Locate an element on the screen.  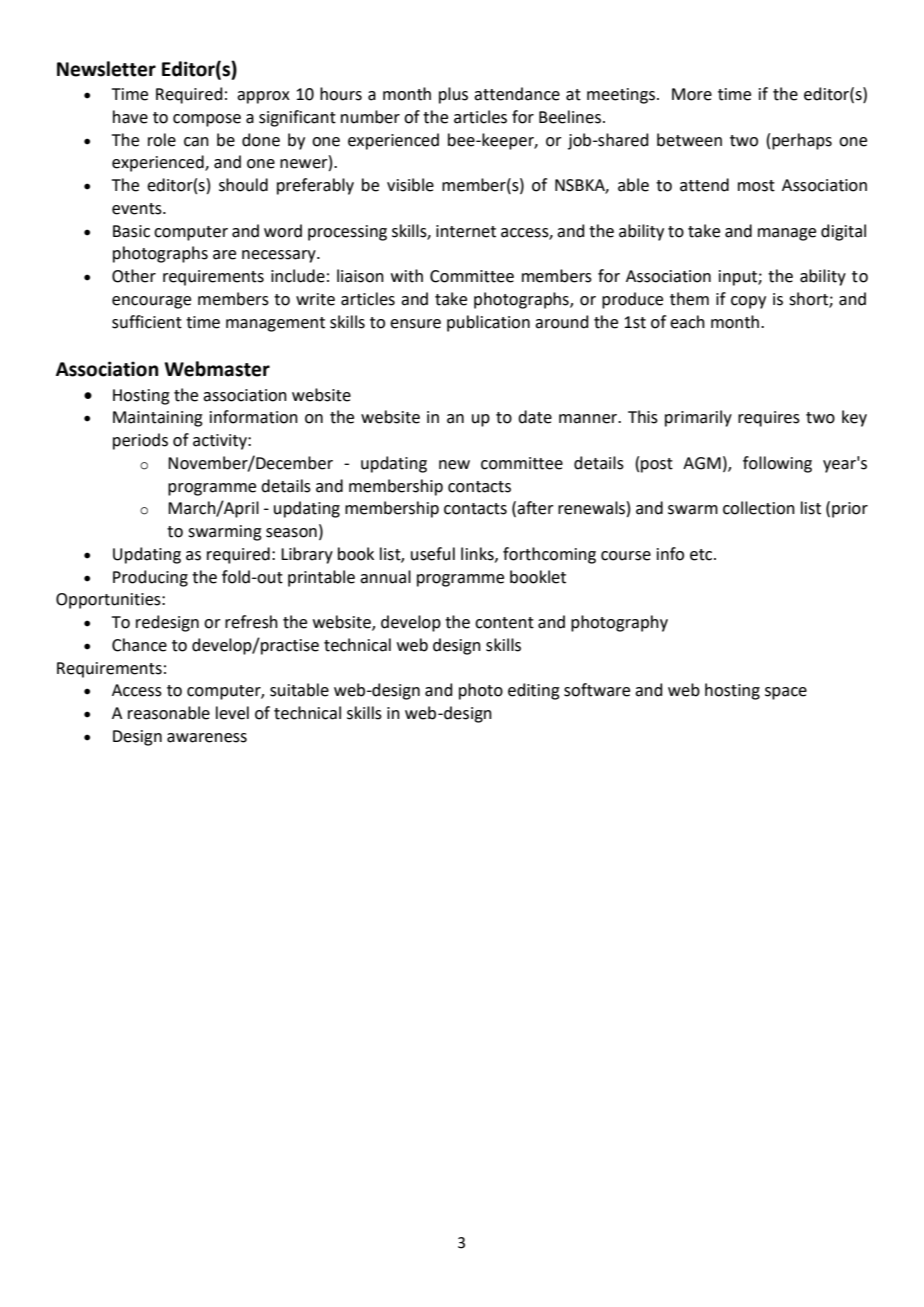
More is located at coordinates (692, 94).
